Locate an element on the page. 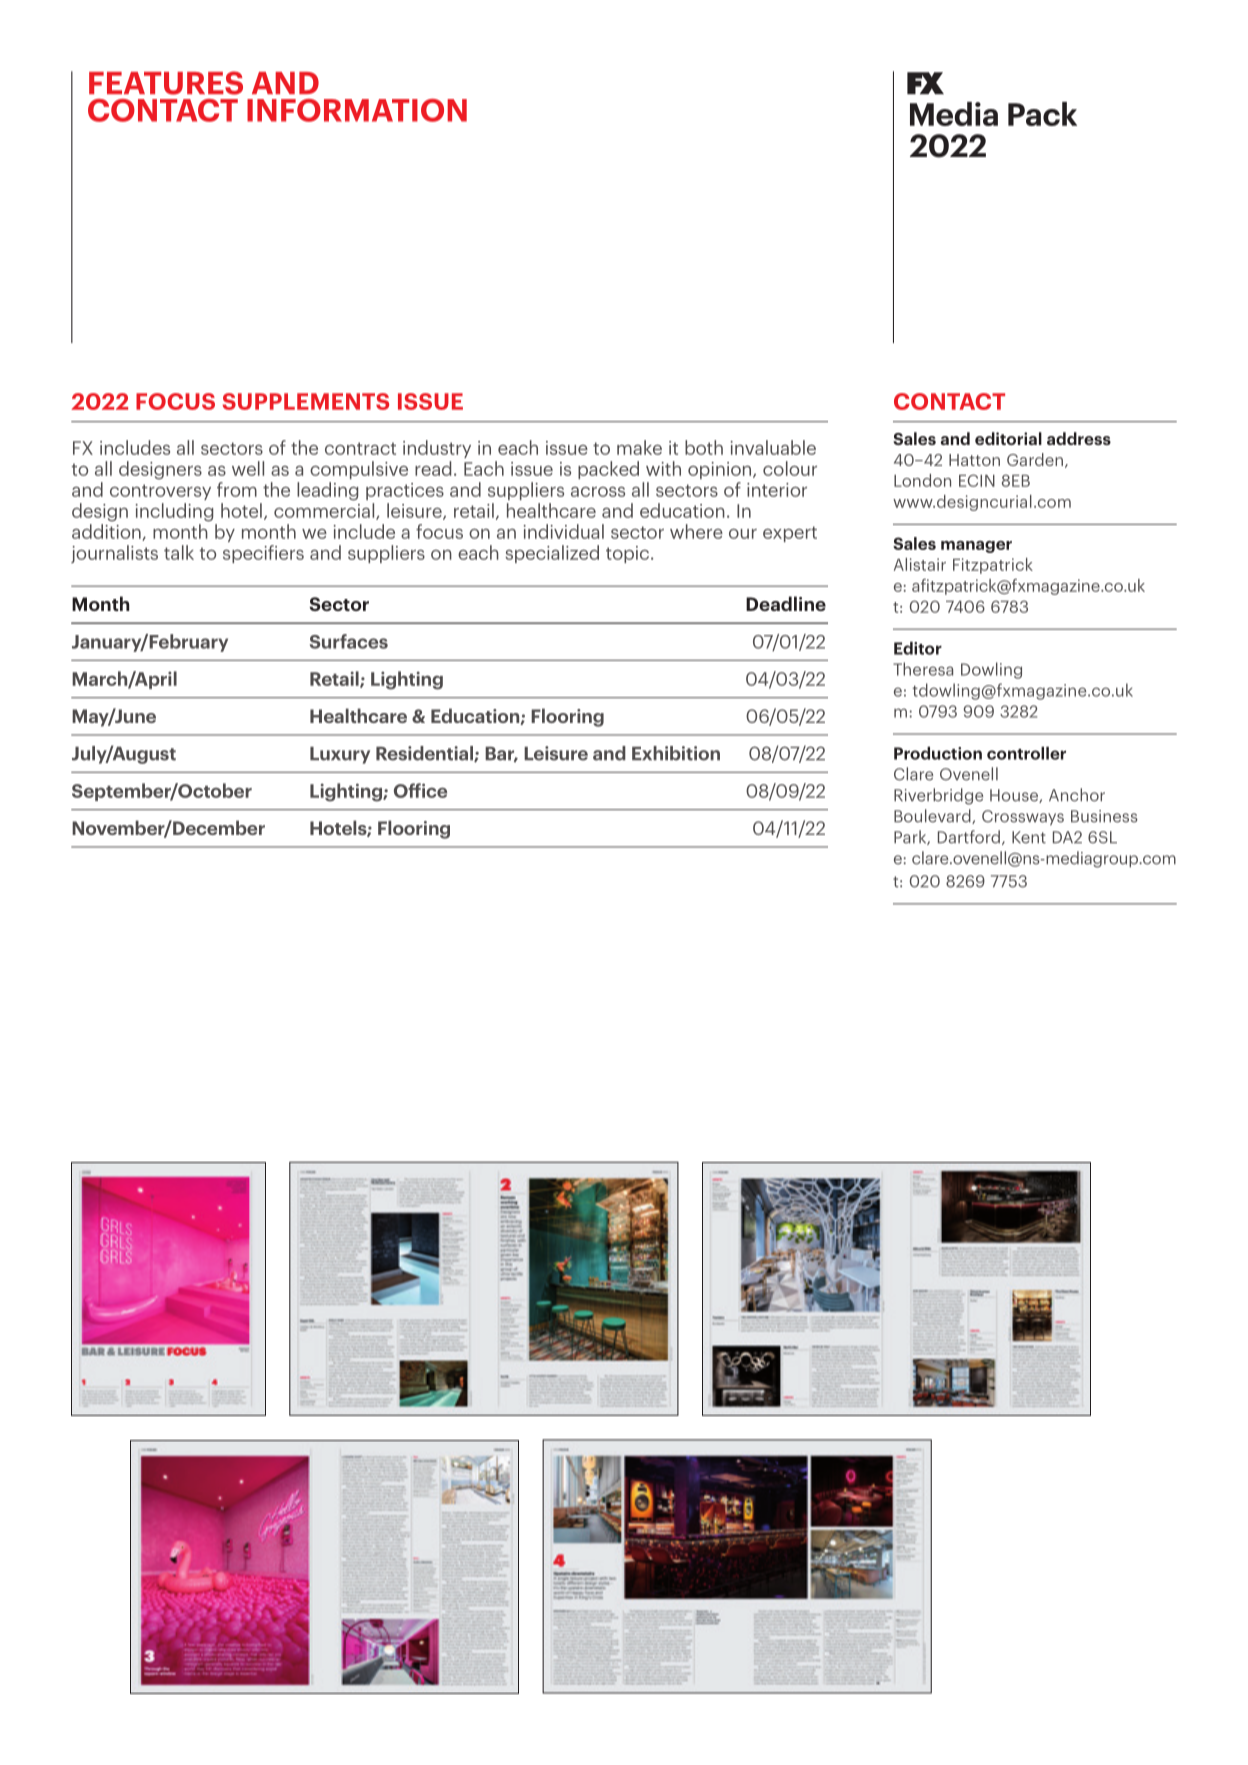  FEATURES is located at coordinates (166, 83).
